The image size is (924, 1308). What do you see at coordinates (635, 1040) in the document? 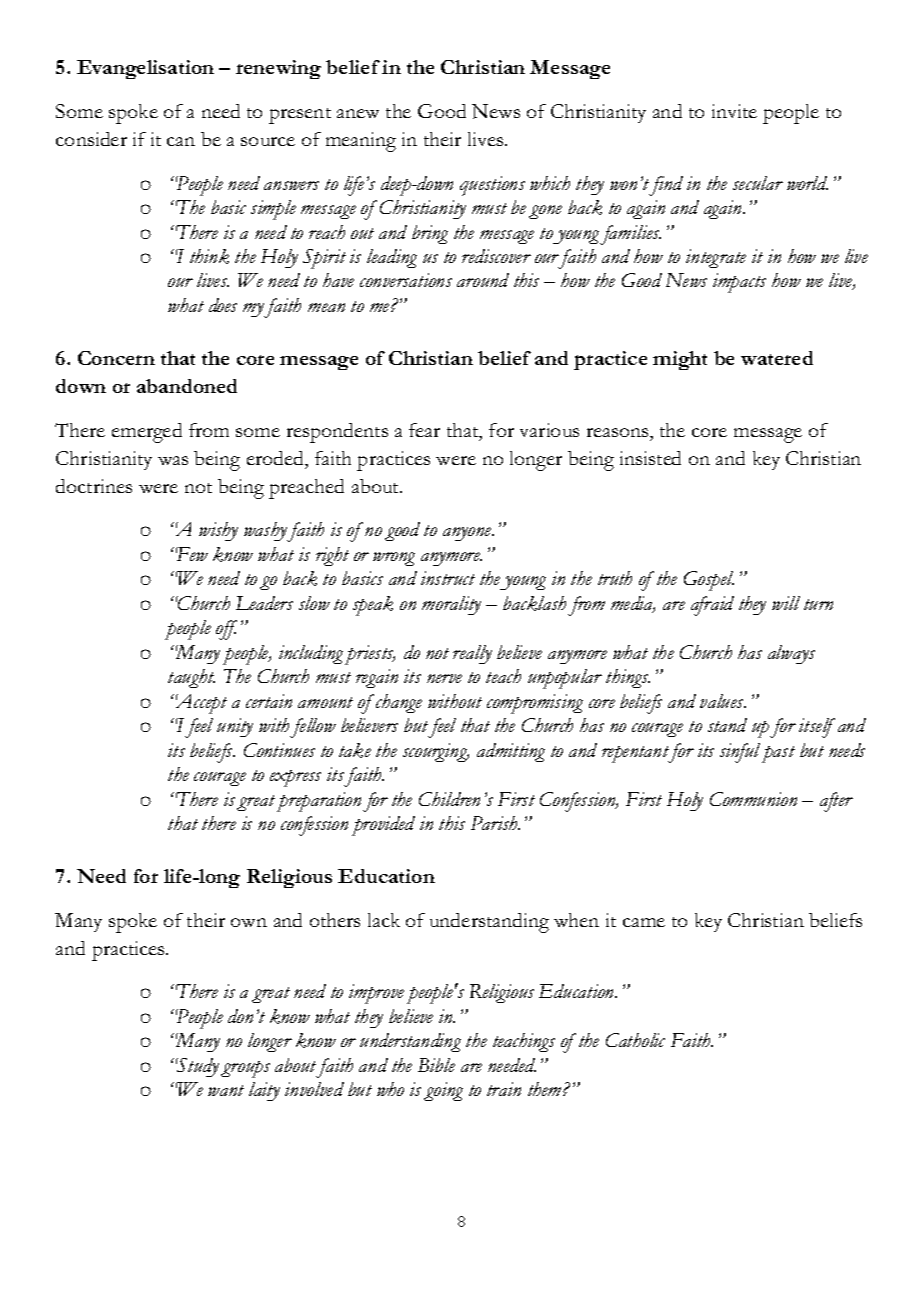
I see `Catholic` at bounding box center [635, 1040].
